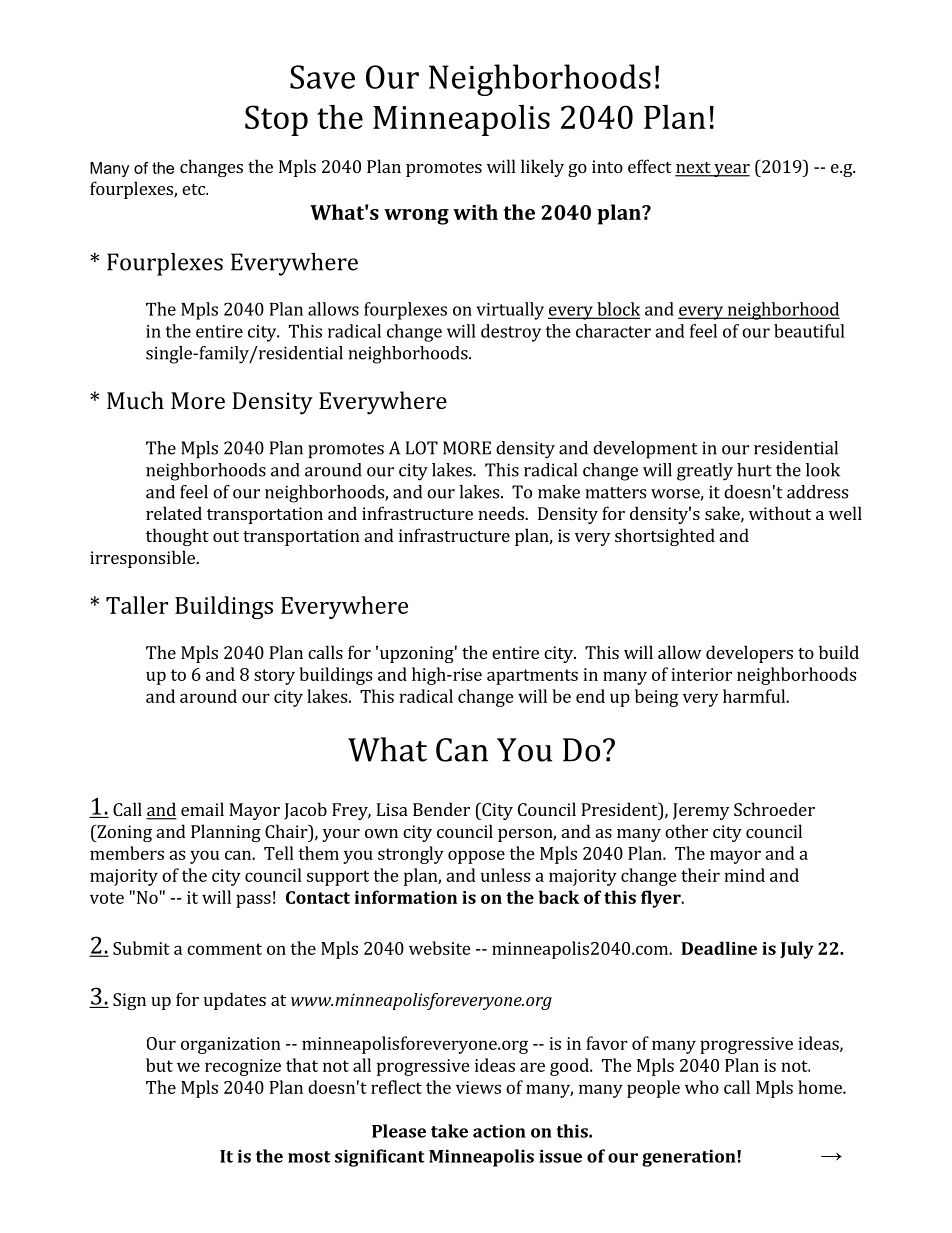 The height and width of the page is (1233, 952). I want to click on year, so click(731, 170).
